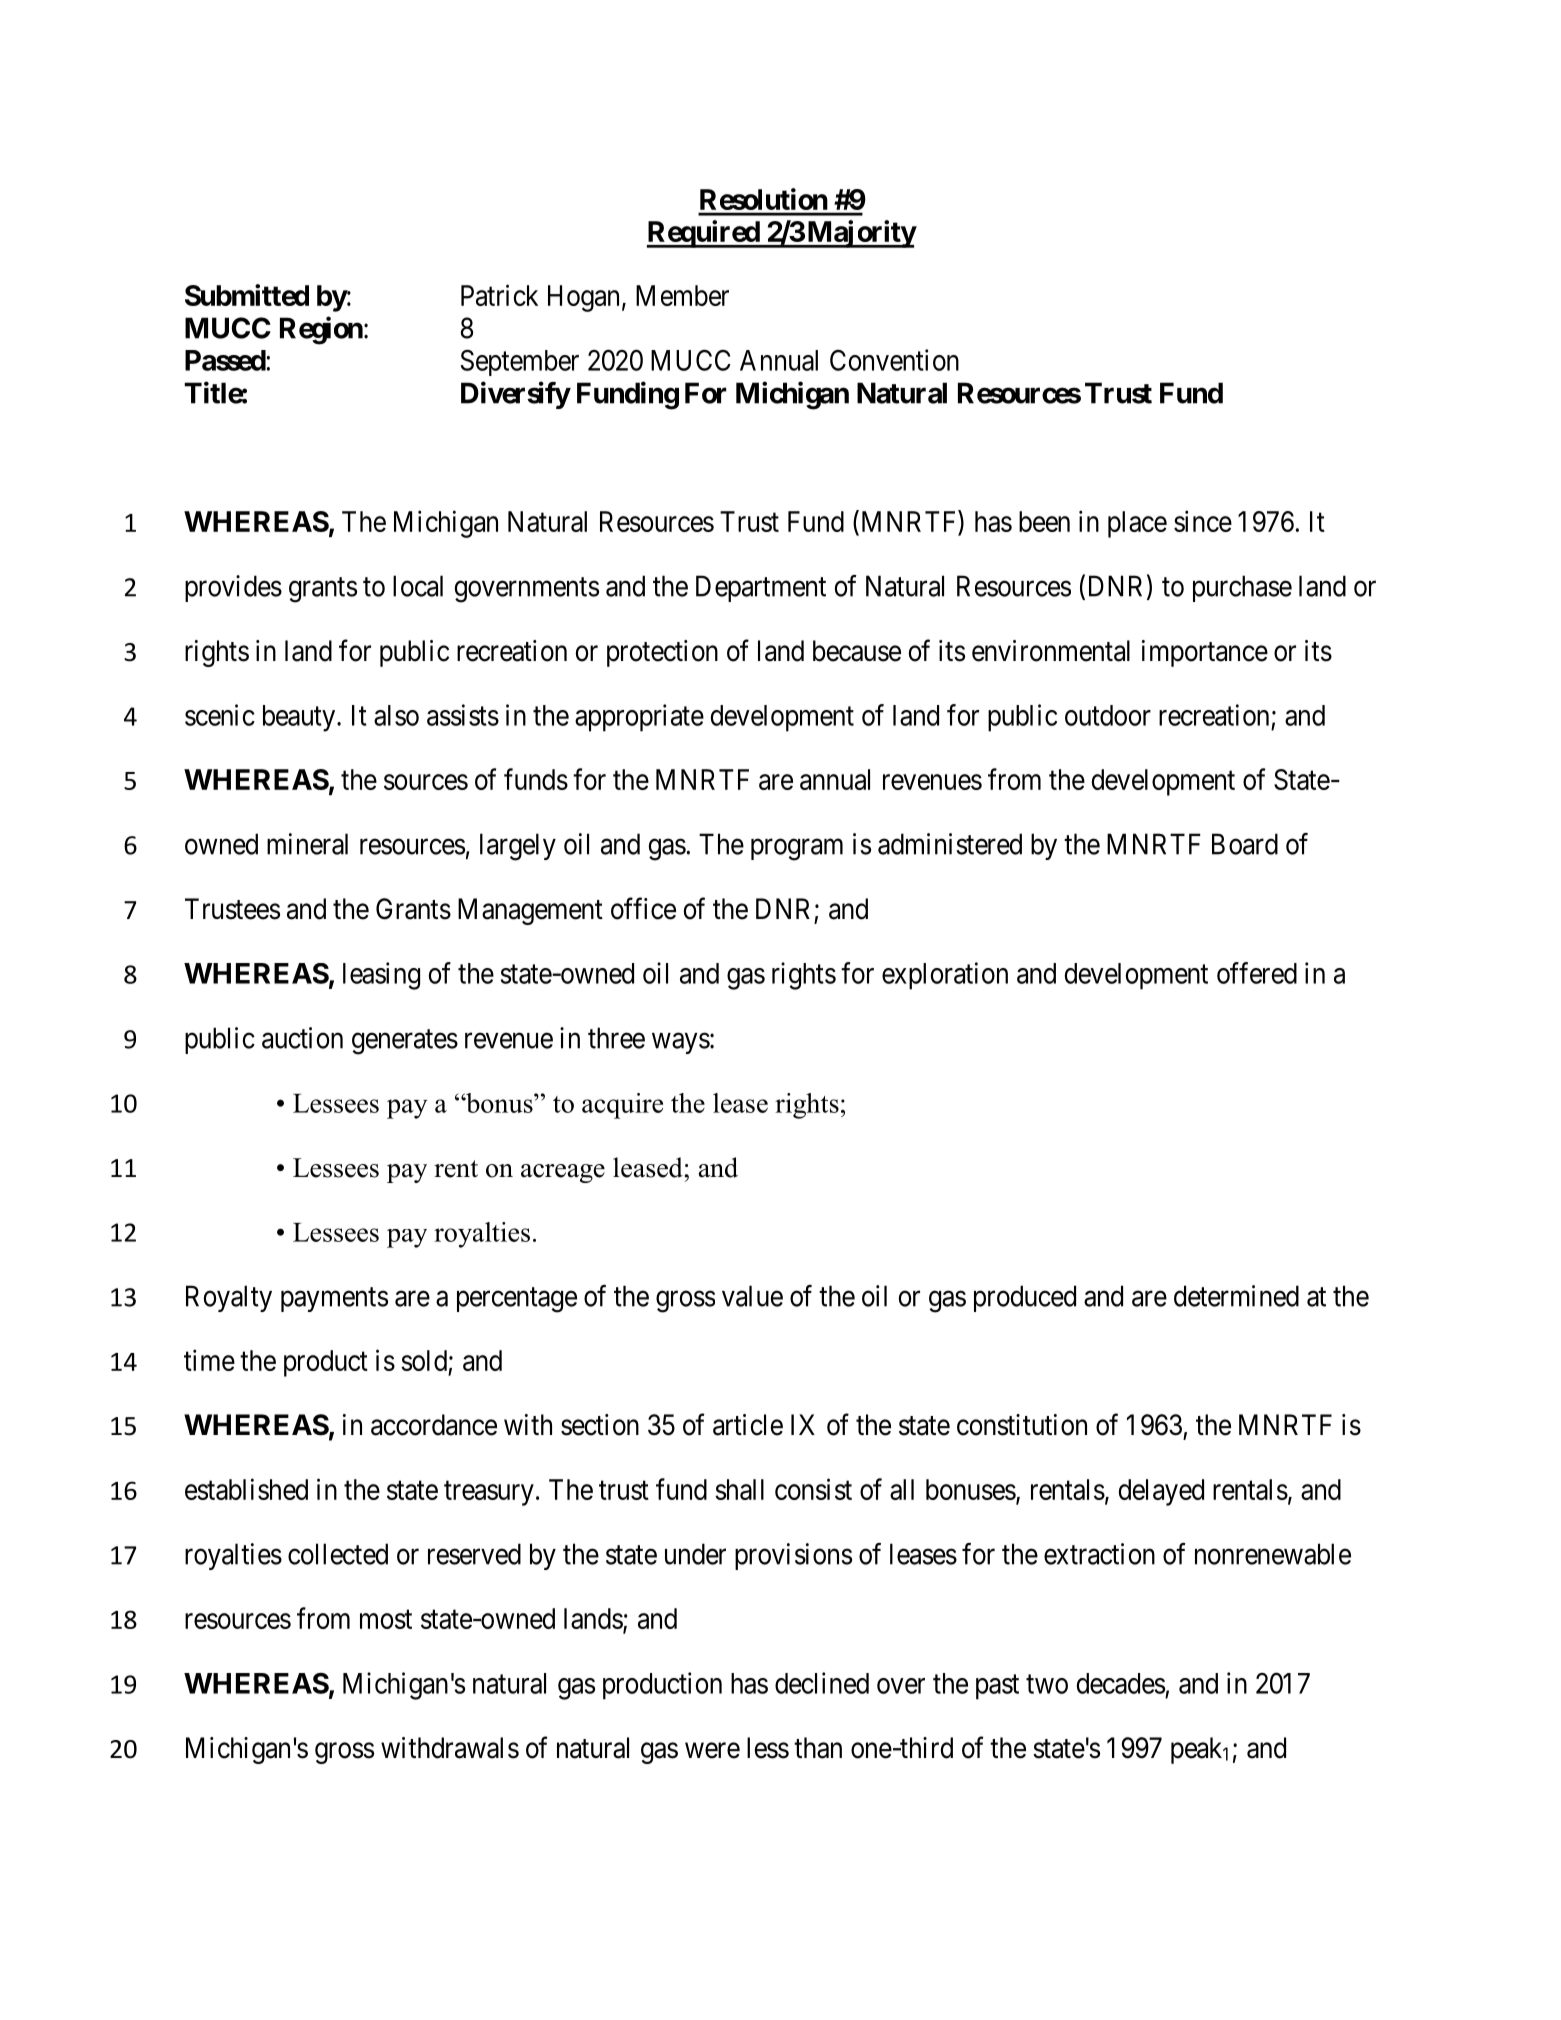  Describe the element at coordinates (386, 1619) in the screenshot. I see `most` at that location.
